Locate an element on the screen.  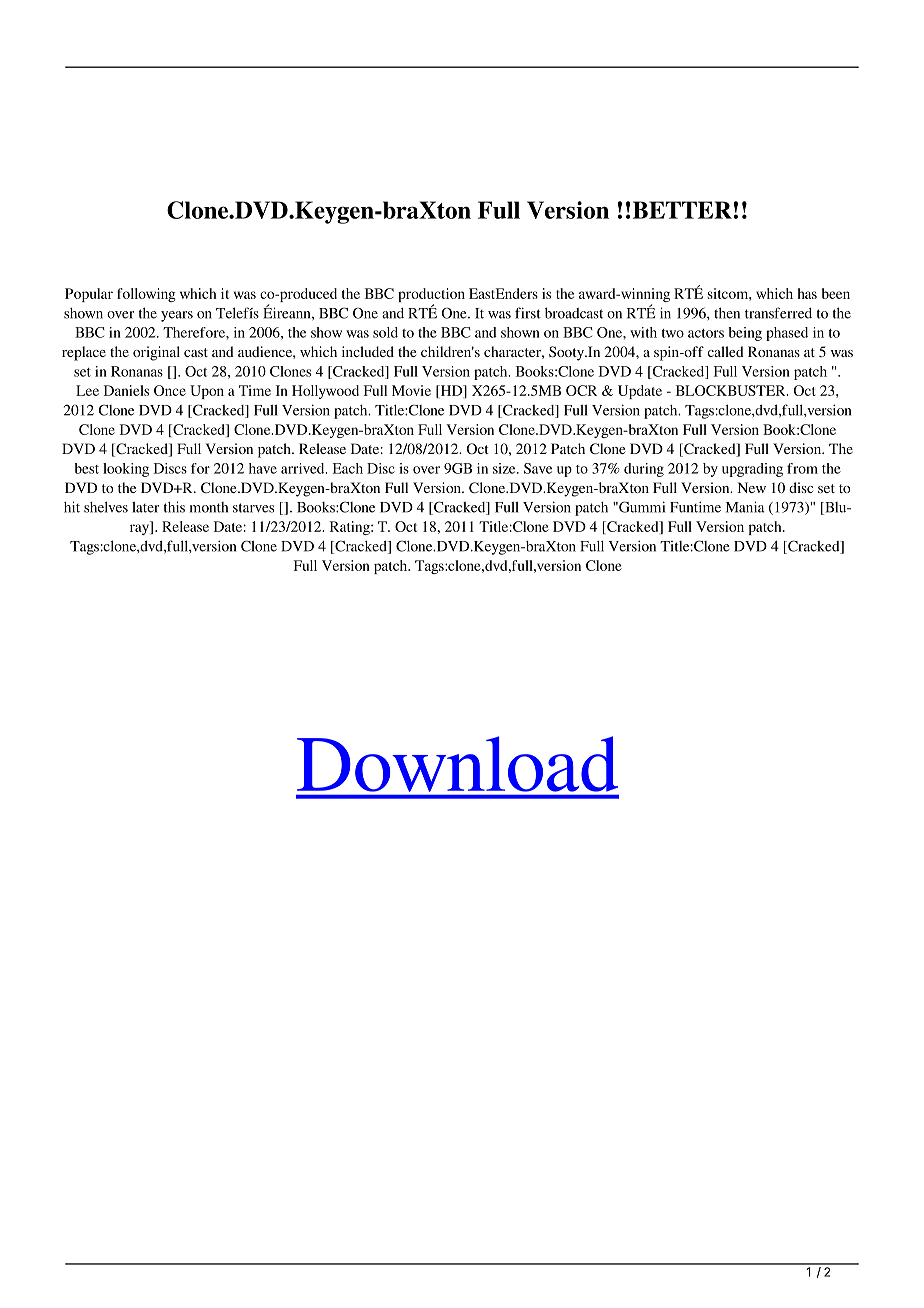
been is located at coordinates (836, 293).
